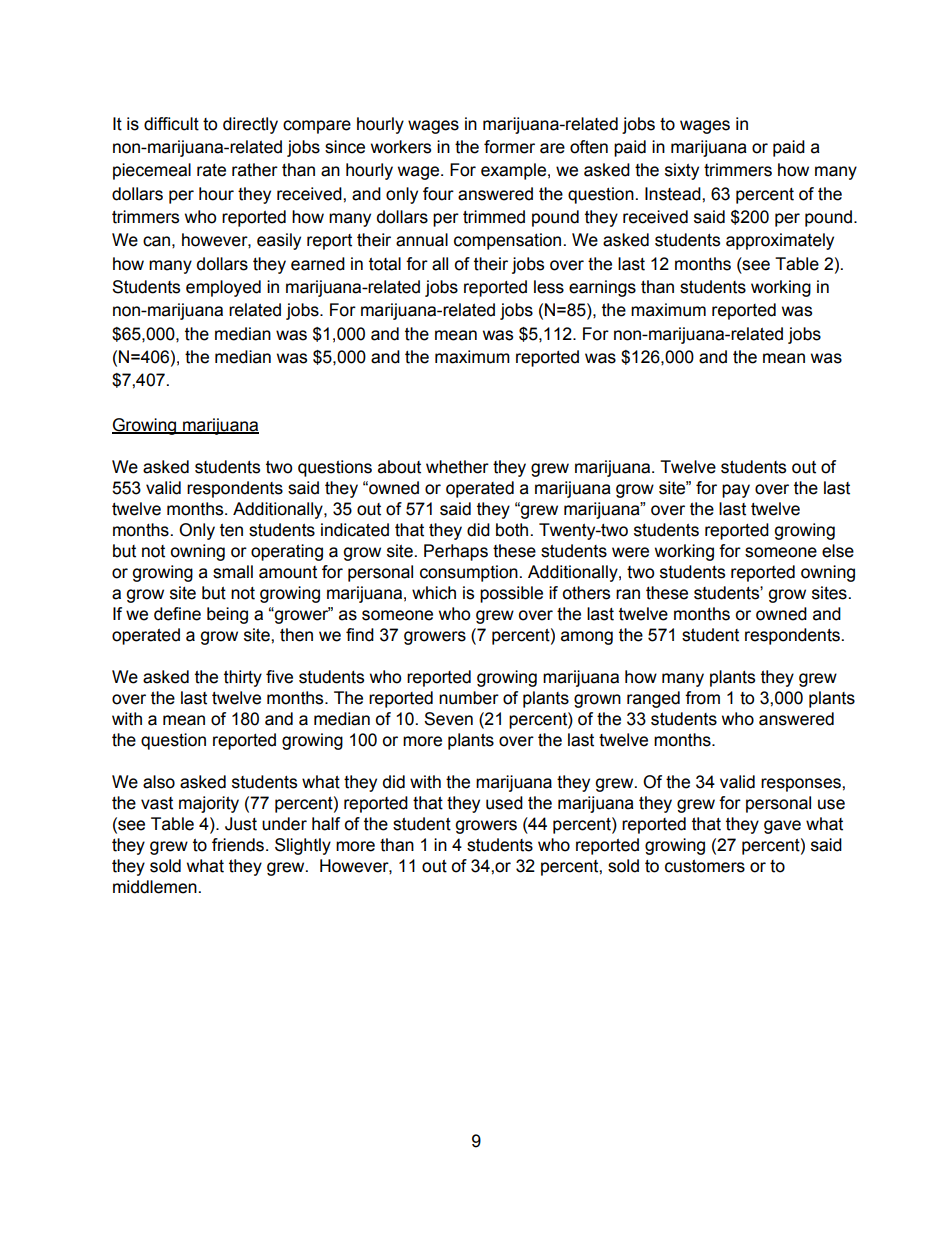 This screenshot has height=1233, width=952. Describe the element at coordinates (702, 698) in the screenshot. I see `from` at that location.
